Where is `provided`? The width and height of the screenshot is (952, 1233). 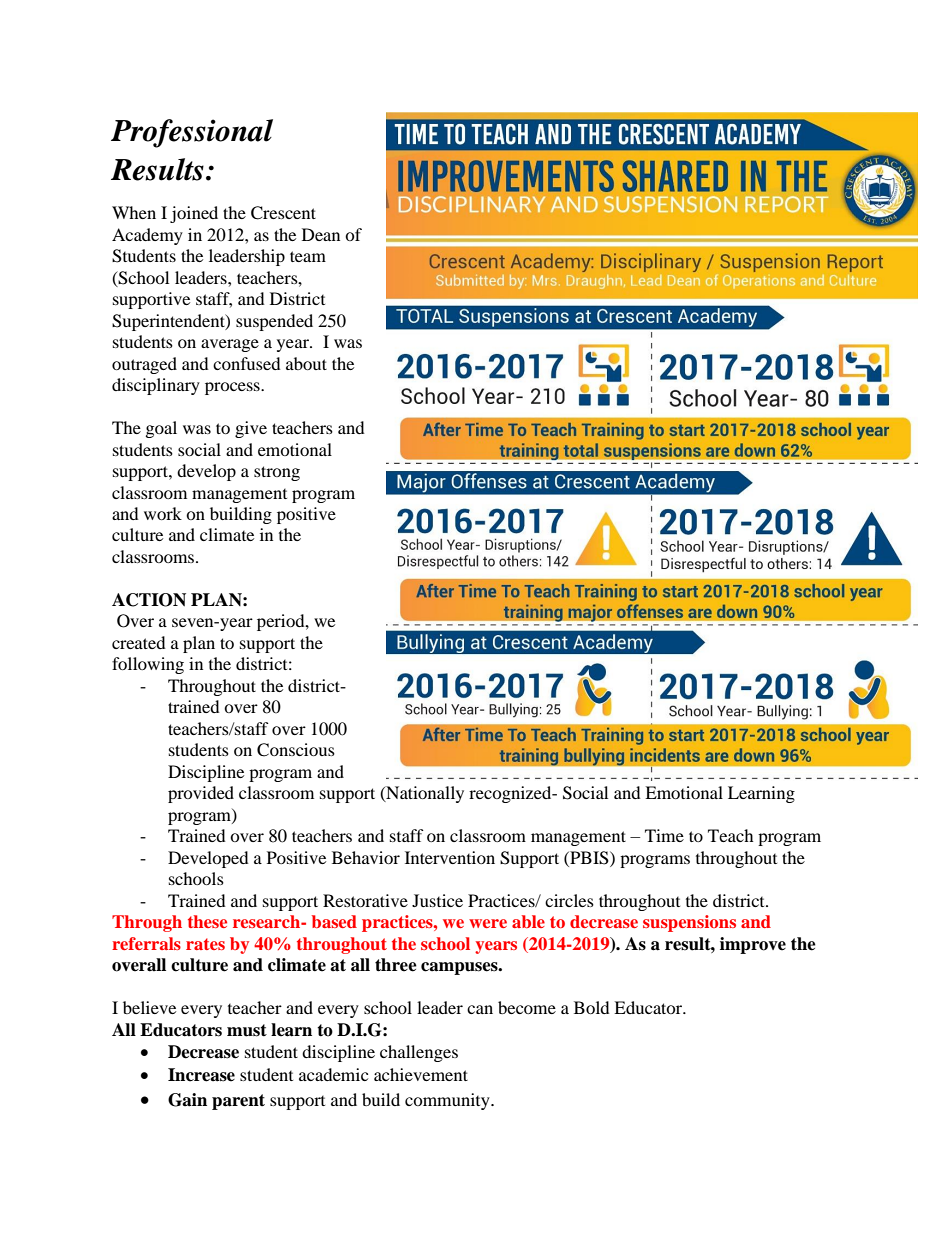 provided is located at coordinates (201, 794).
